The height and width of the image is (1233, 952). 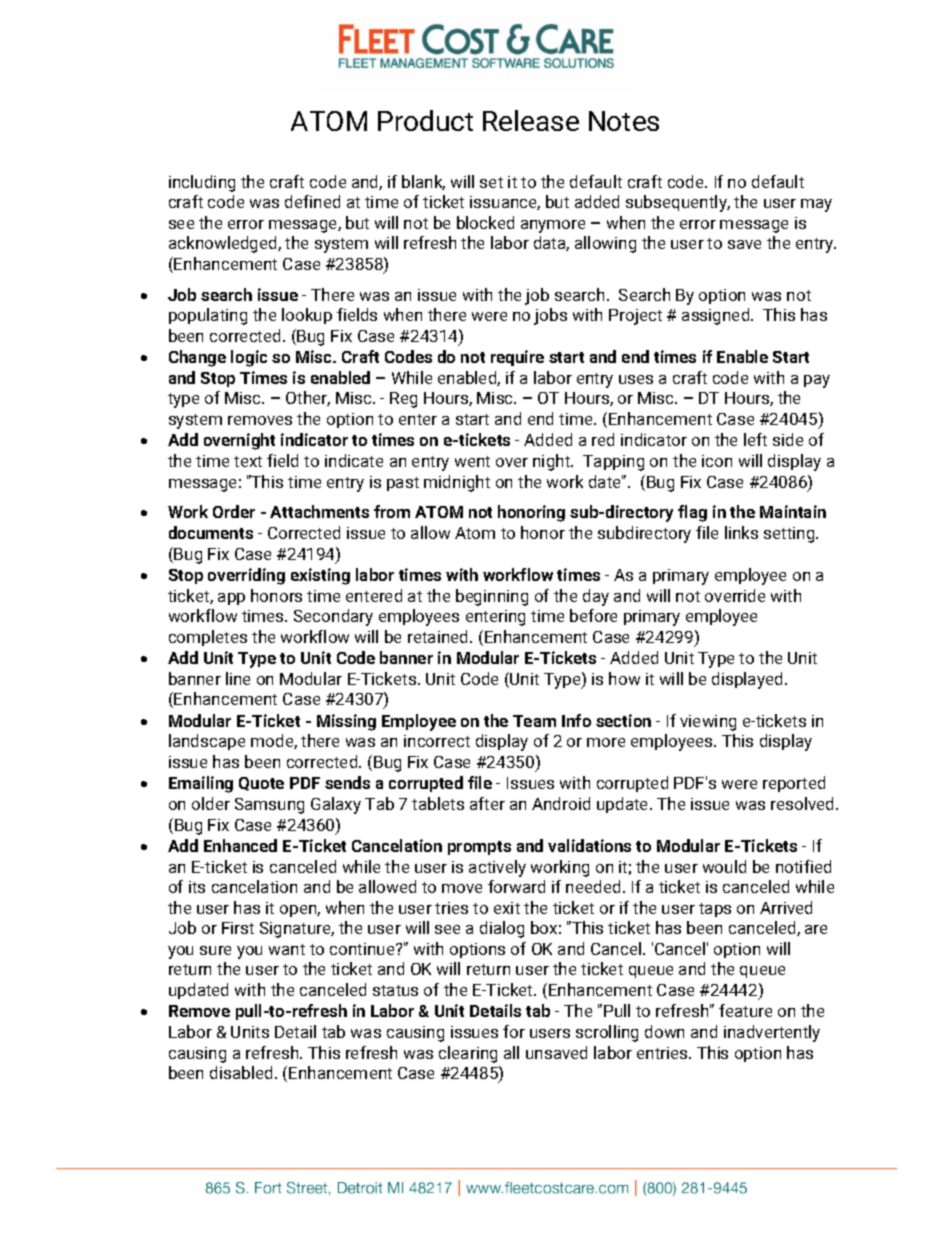 I want to click on pay, so click(x=817, y=381).
